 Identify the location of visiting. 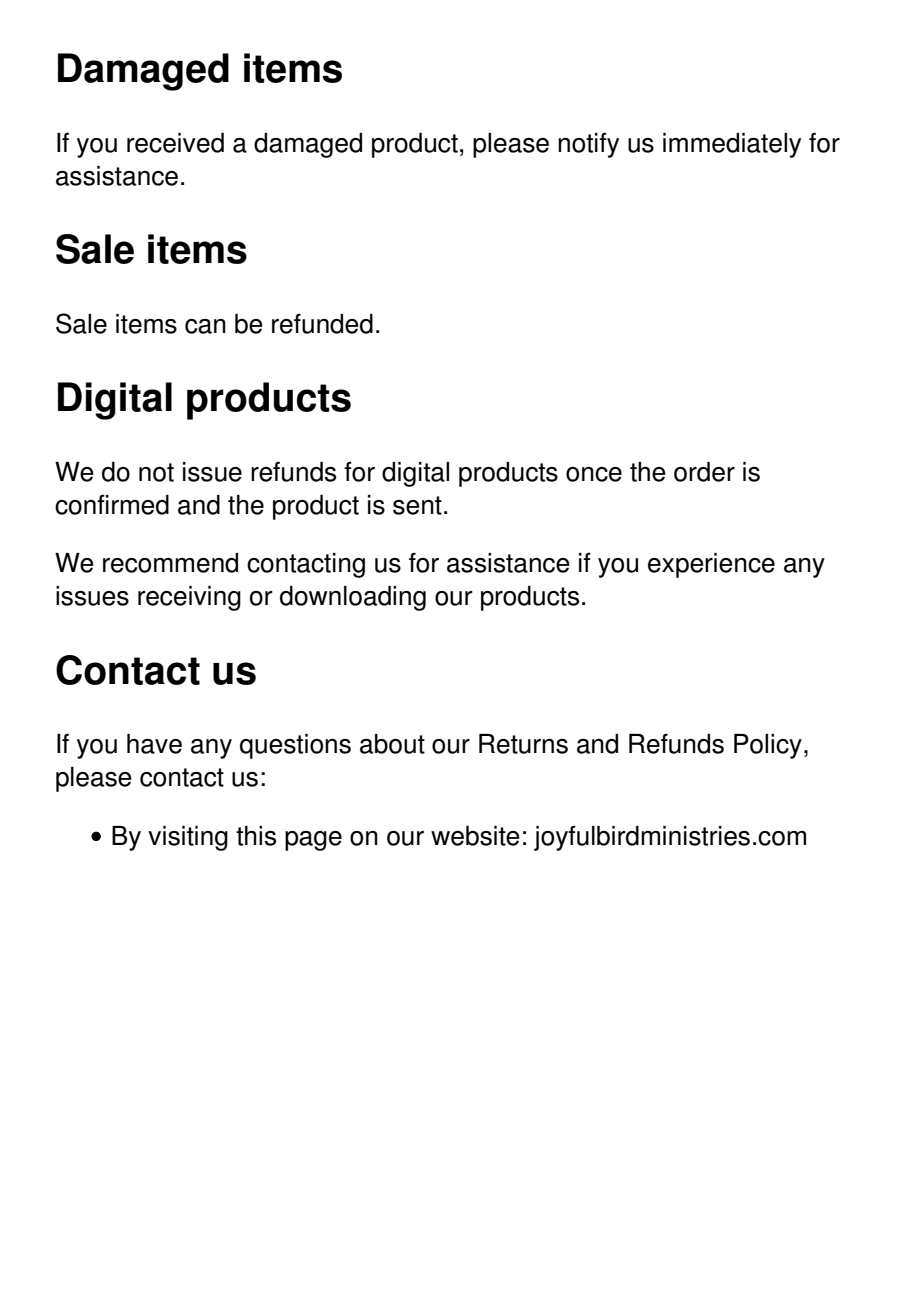
(188, 838).
